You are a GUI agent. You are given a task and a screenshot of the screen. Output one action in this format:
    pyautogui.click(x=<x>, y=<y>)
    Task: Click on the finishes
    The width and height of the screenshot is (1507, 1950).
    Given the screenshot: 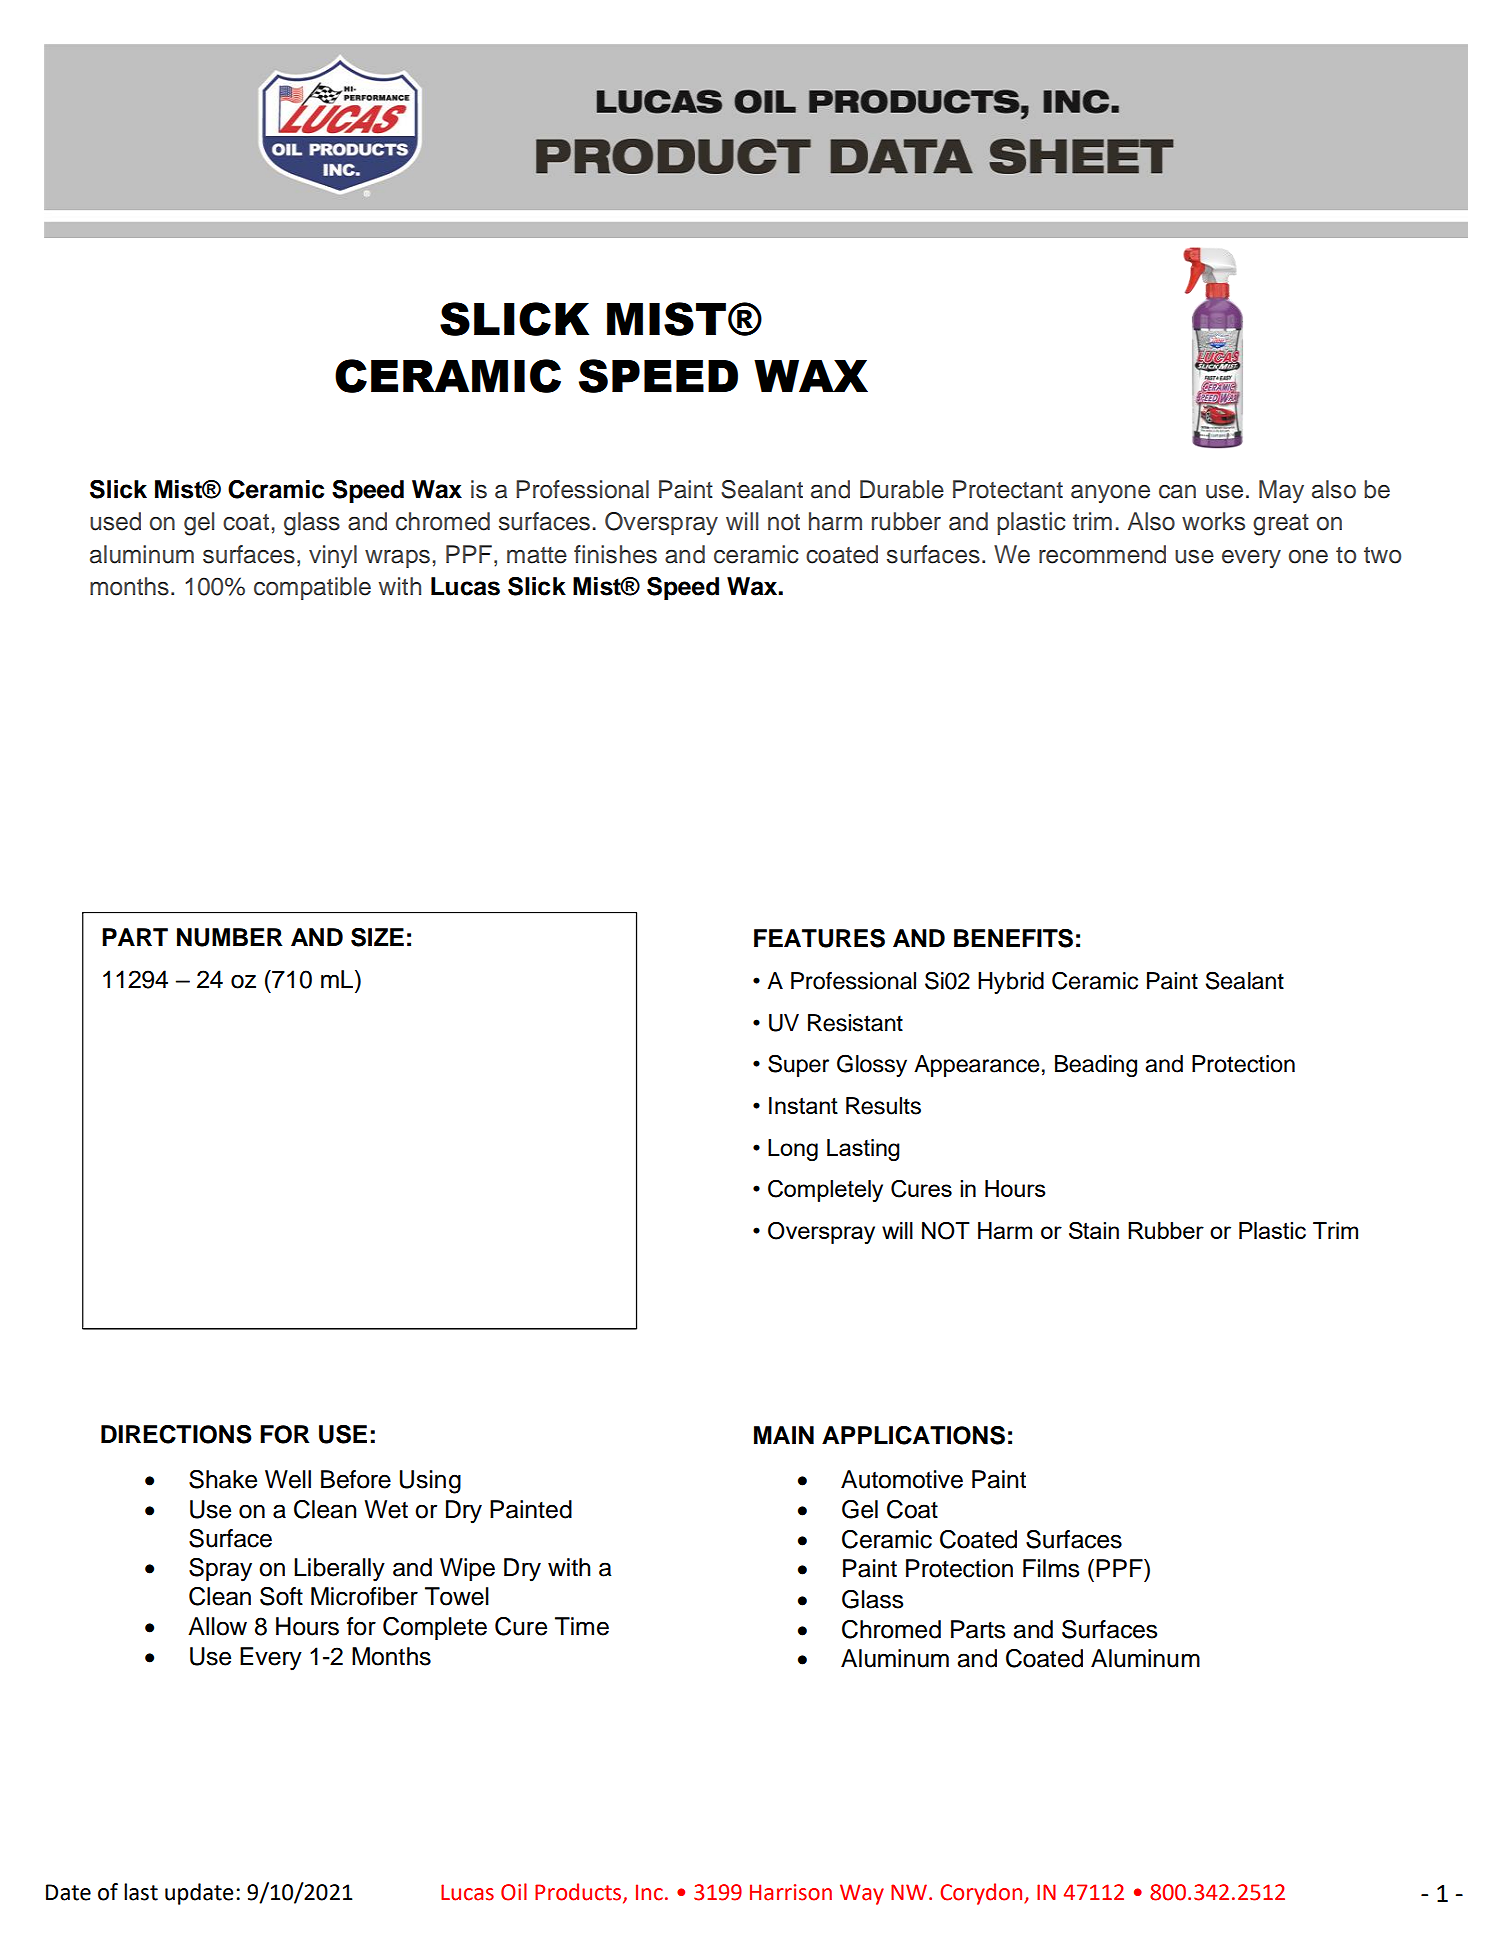 What is the action you would take?
    pyautogui.click(x=615, y=554)
